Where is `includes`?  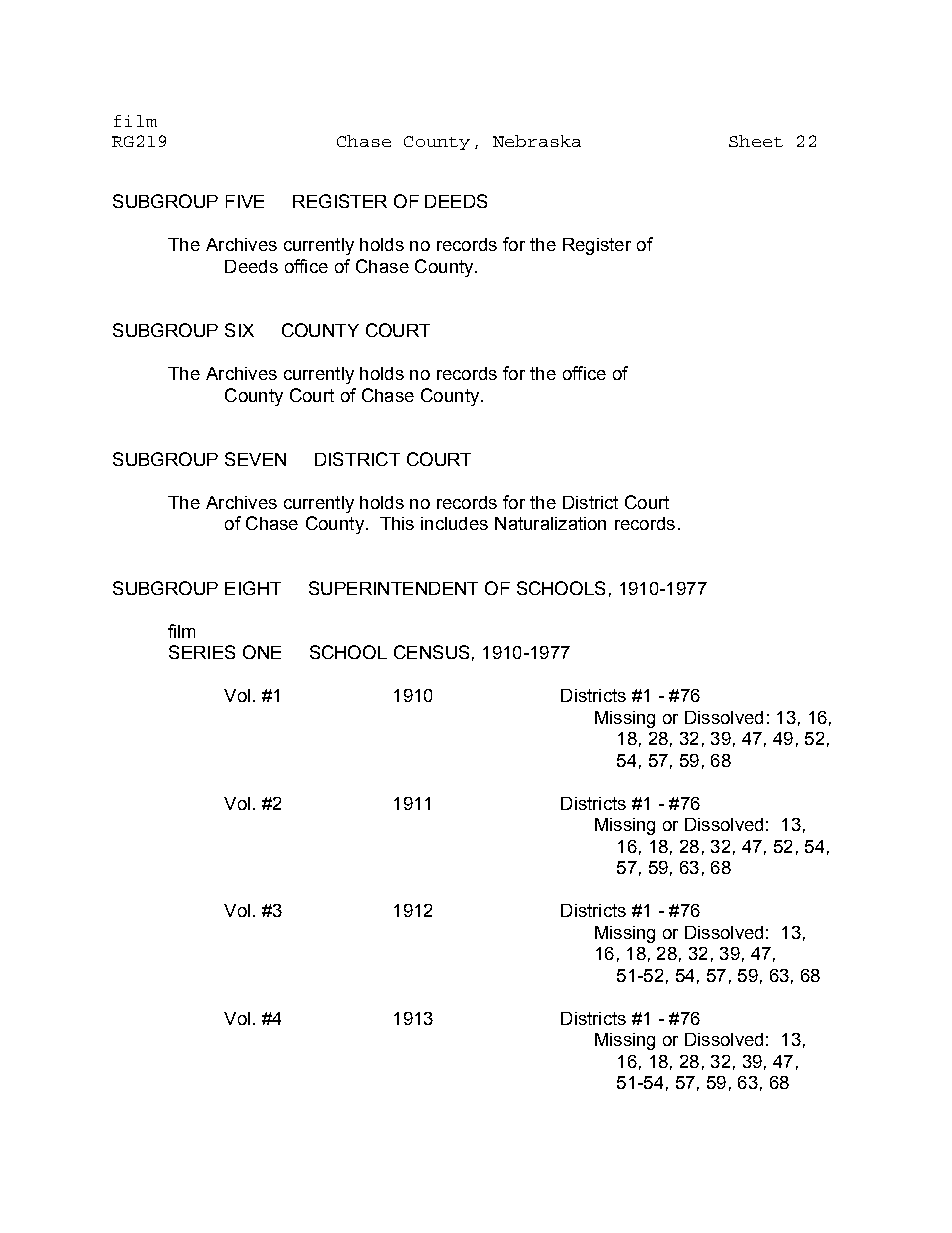 includes is located at coordinates (454, 523).
